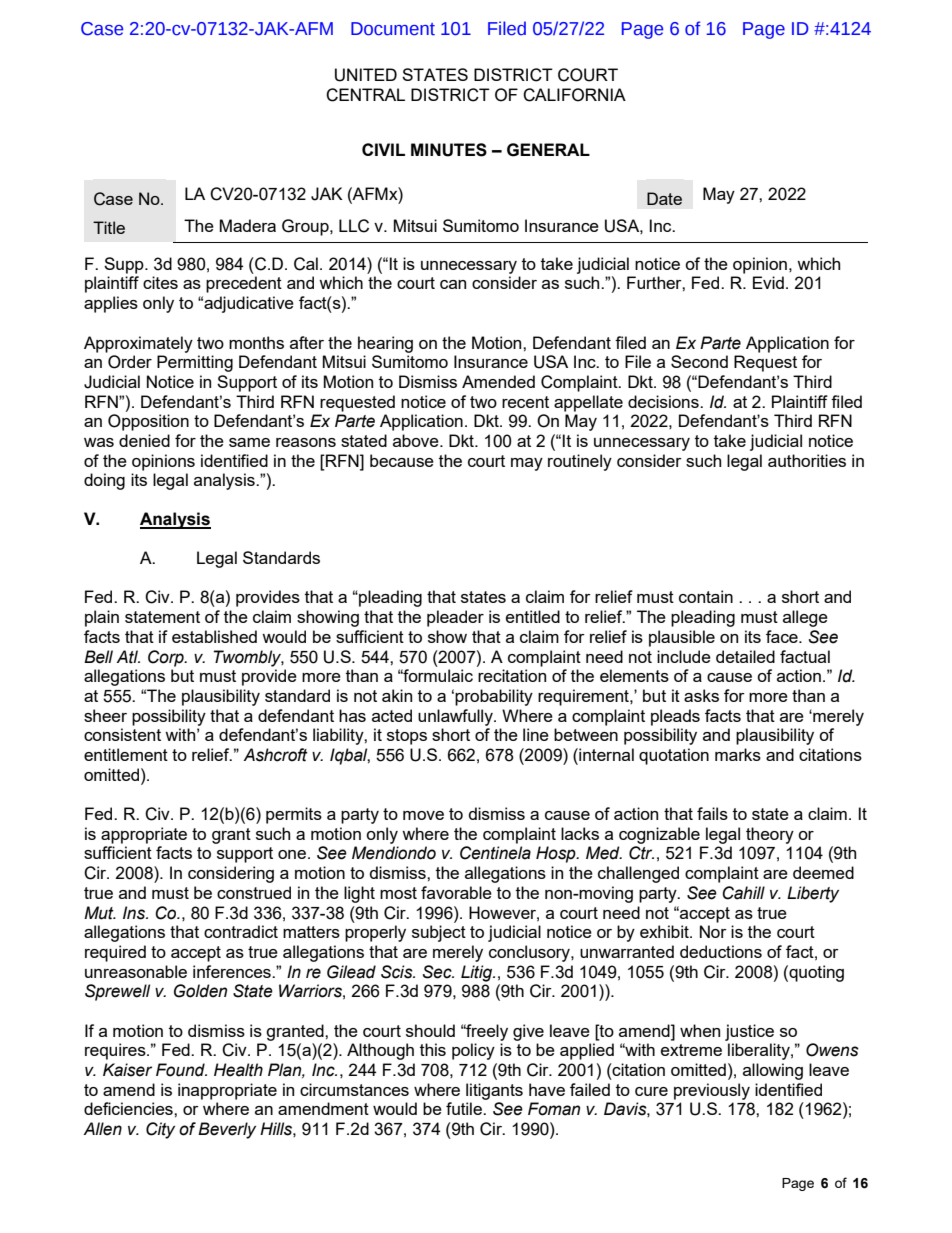  Describe the element at coordinates (743, 893) in the screenshot. I see `Cahill` at that location.
